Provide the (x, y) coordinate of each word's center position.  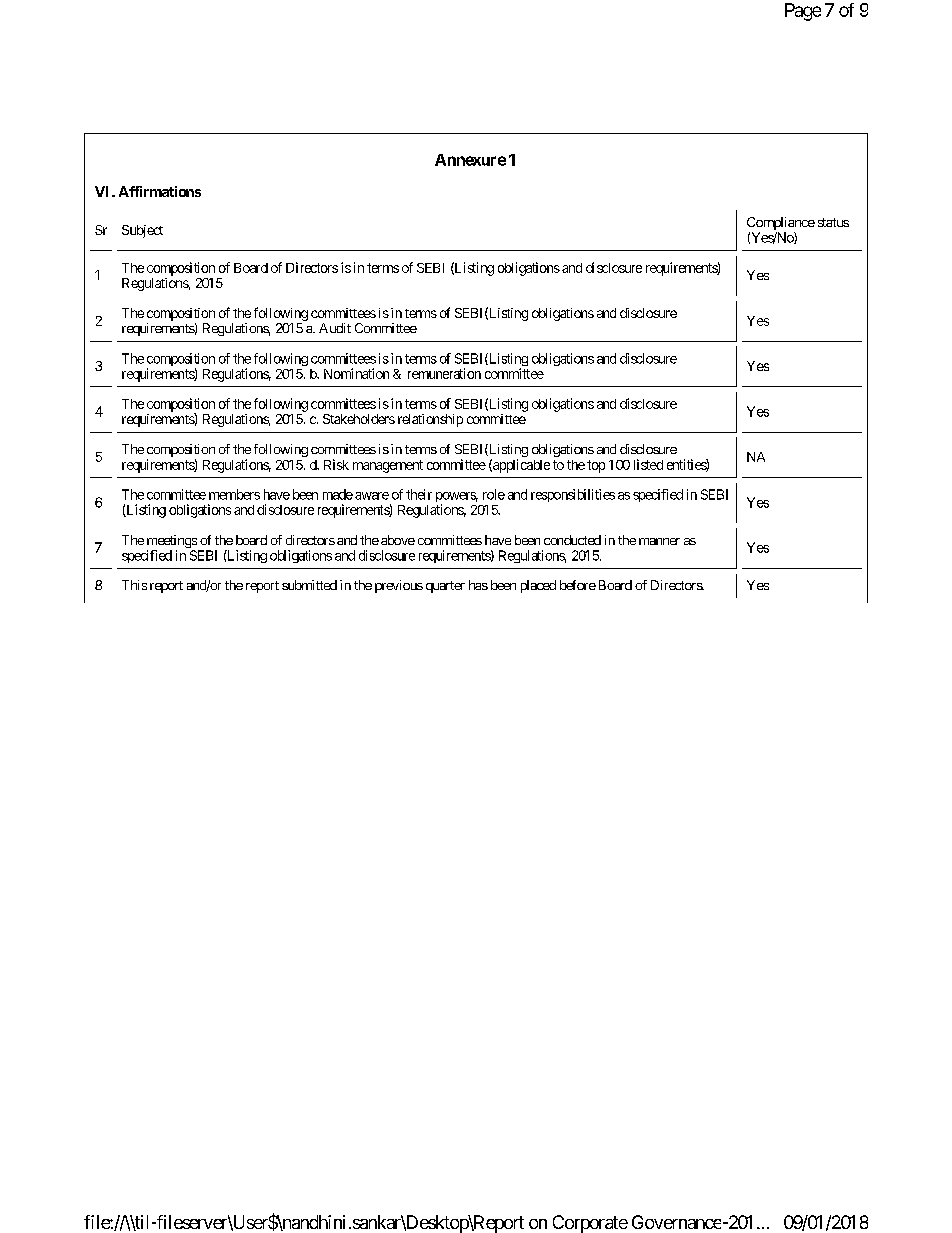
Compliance (781, 225)
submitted (309, 585)
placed (538, 586)
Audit (335, 328)
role (494, 494)
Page (803, 12)
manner (659, 541)
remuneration (444, 373)
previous (399, 586)
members (234, 494)
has (478, 585)
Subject (142, 231)
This (134, 585)
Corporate (590, 1224)
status (833, 222)
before (578, 585)
